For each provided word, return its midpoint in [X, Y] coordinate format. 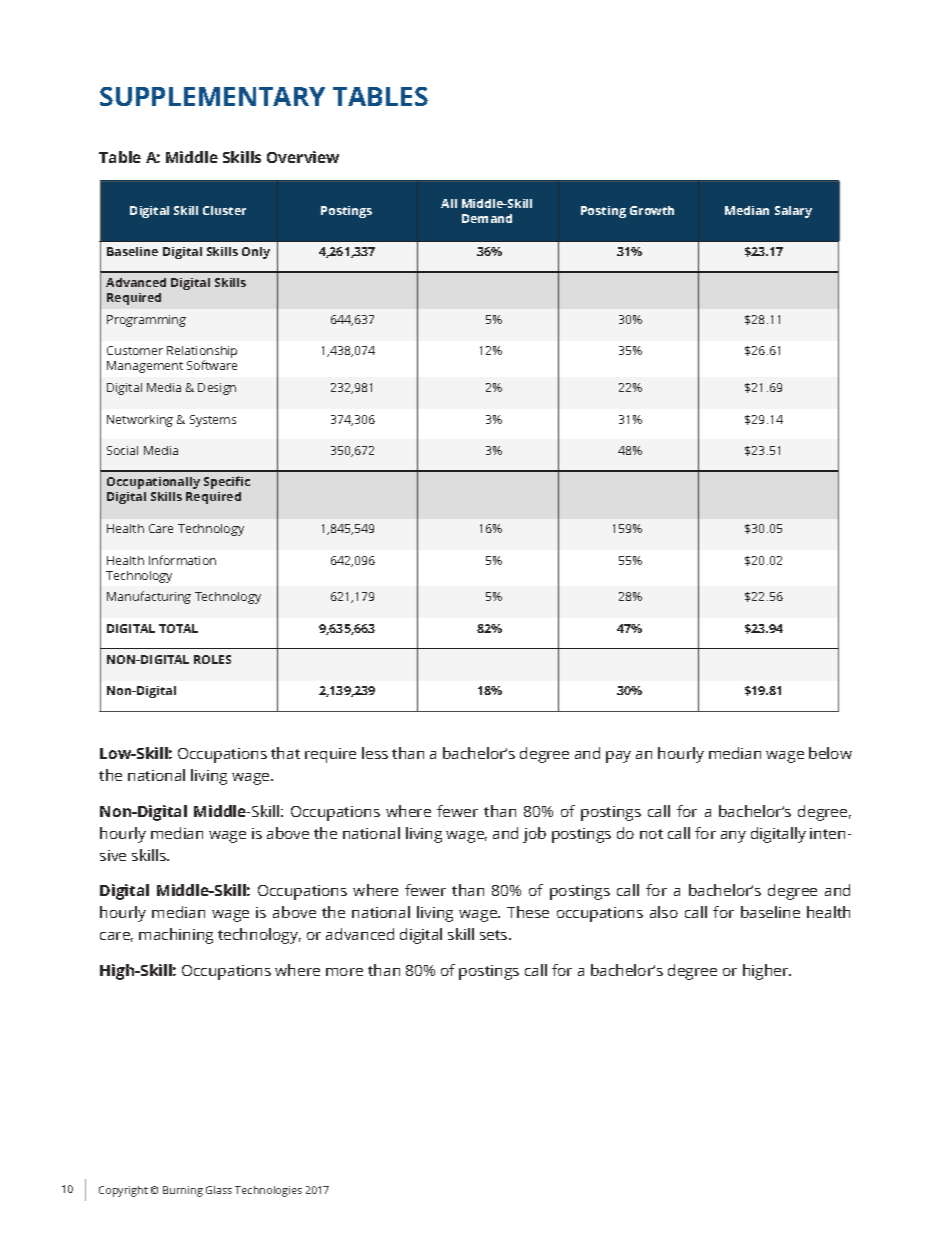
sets [495, 935]
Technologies [268, 1191]
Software [212, 365]
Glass [219, 1190]
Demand [487, 218]
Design [217, 389]
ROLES [212, 659]
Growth [652, 210]
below [830, 753]
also [664, 912]
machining [176, 936]
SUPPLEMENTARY [212, 96]
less [375, 753]
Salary [793, 212]
